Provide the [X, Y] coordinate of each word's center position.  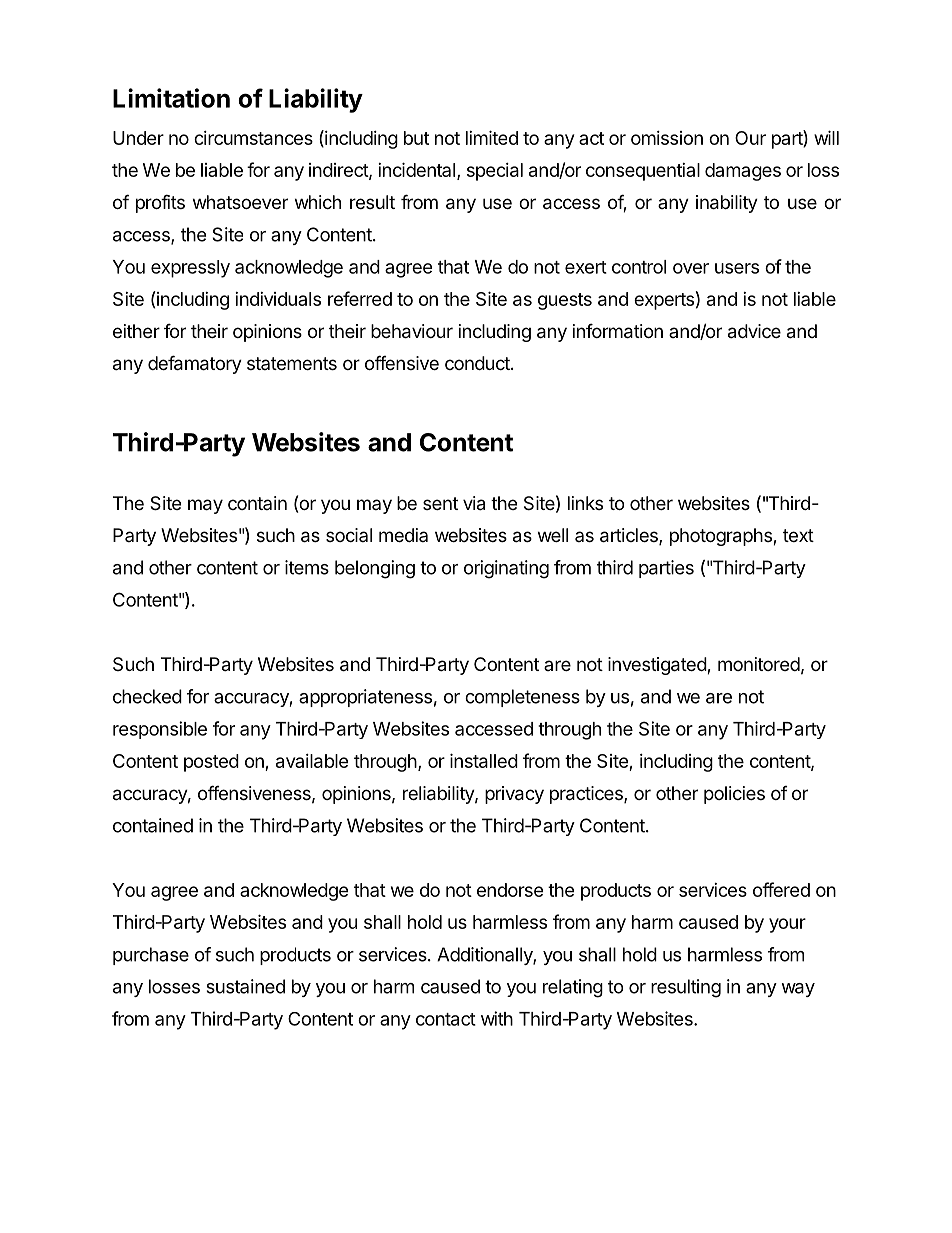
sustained [245, 986]
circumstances [253, 138]
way [798, 990]
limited [492, 137]
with [497, 1018]
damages [743, 172]
